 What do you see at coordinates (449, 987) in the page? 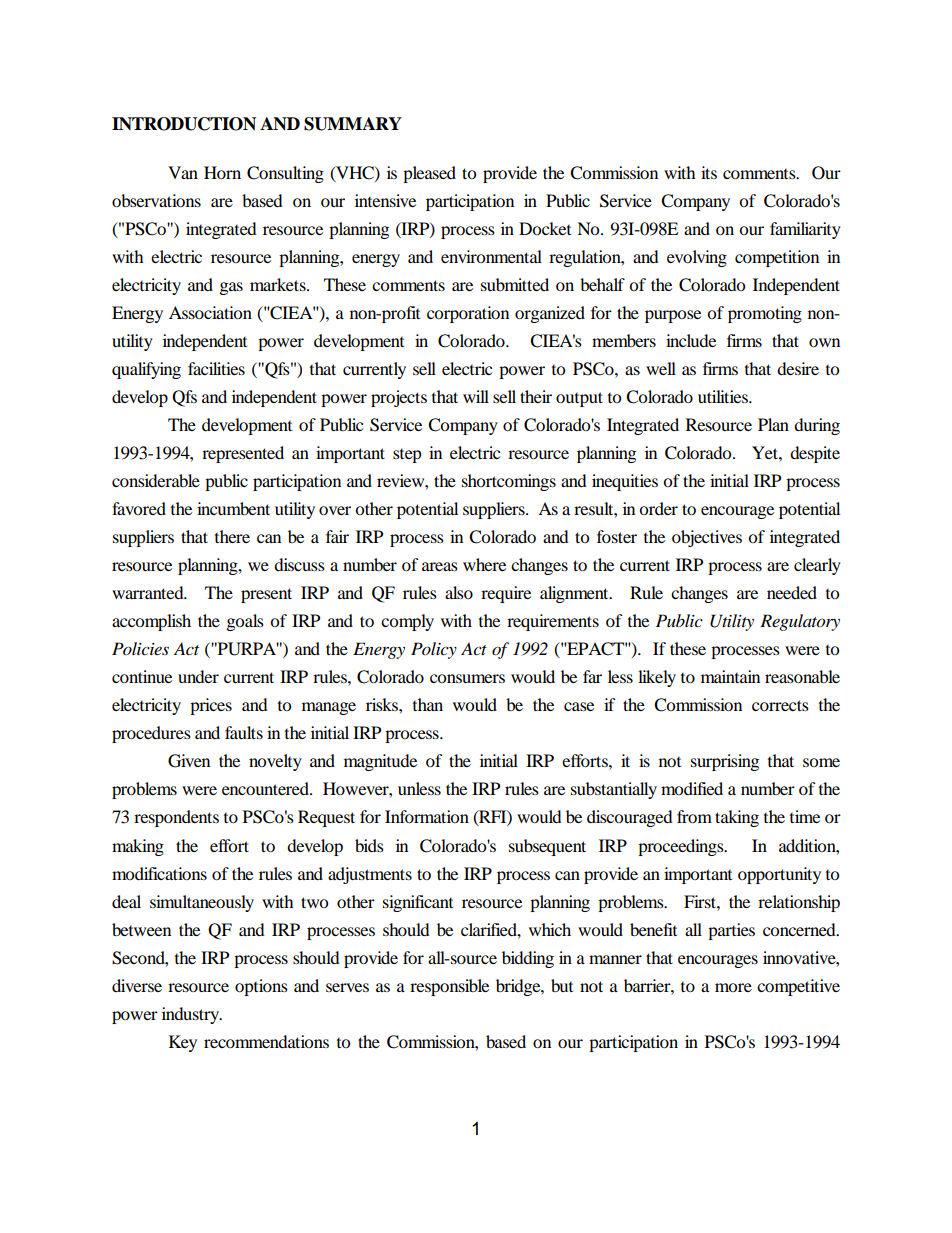
I see `responsible` at bounding box center [449, 987].
